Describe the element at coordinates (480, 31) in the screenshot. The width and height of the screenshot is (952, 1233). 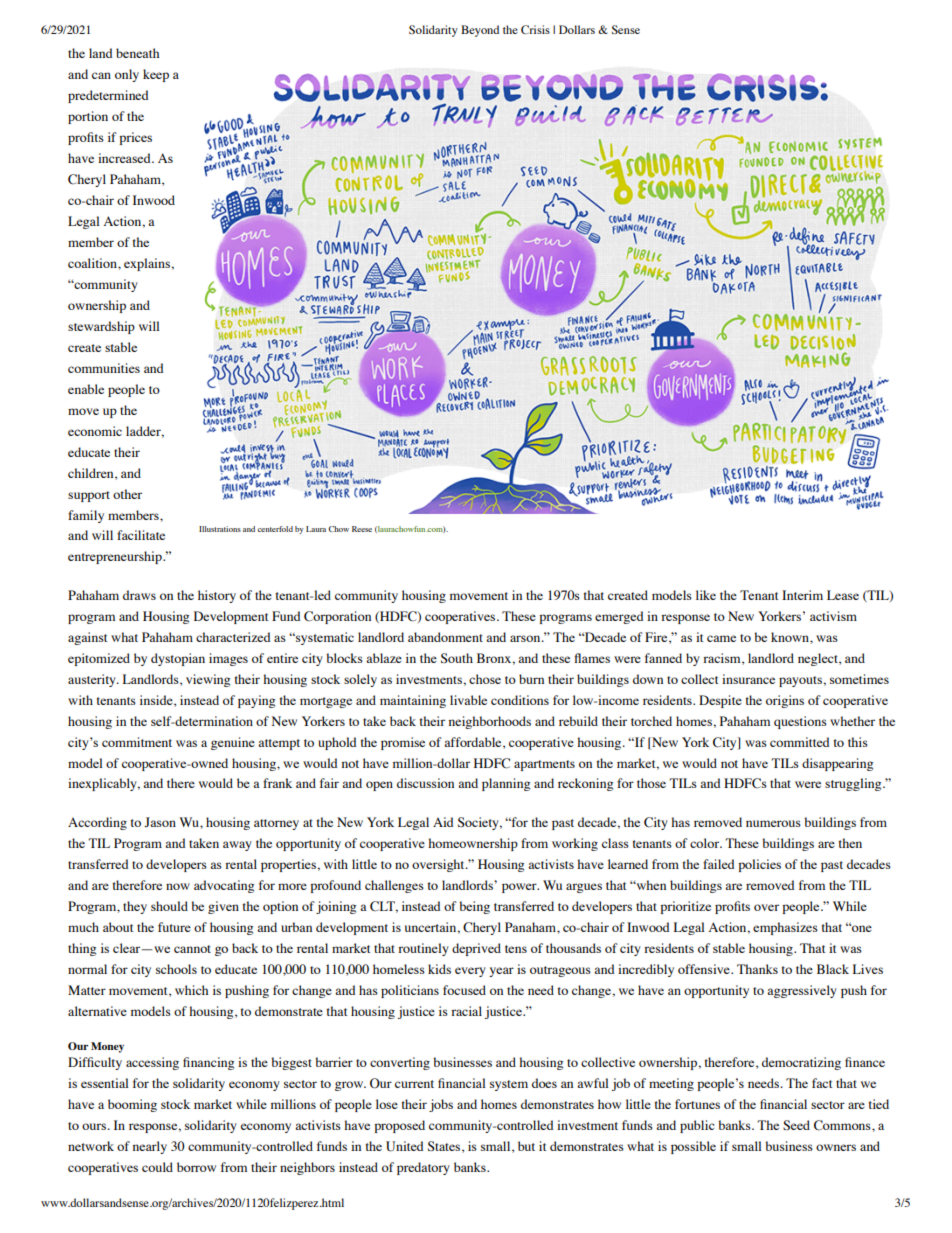
I see `Beyond` at that location.
